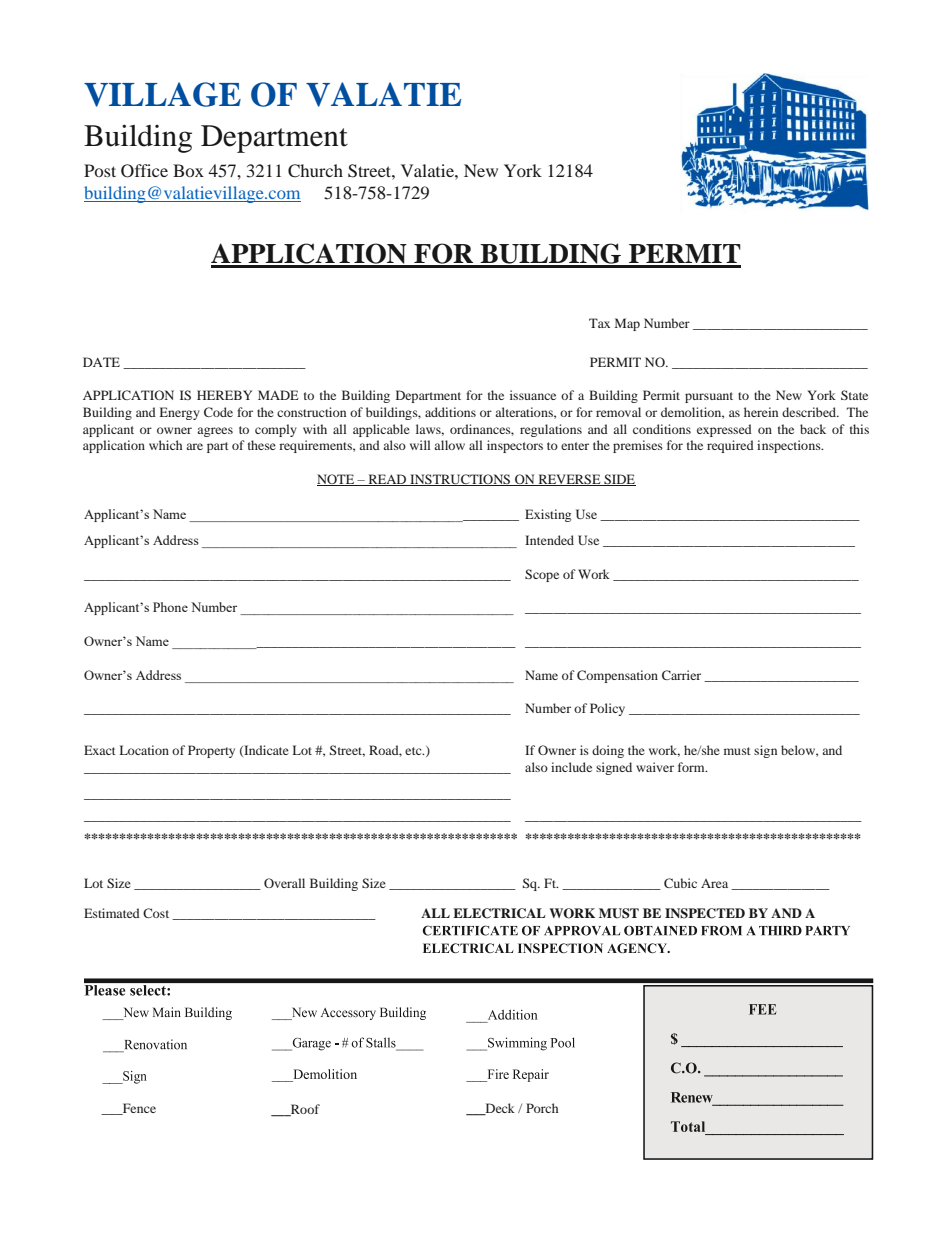  Describe the element at coordinates (170, 607) in the screenshot. I see `Phone` at that location.
